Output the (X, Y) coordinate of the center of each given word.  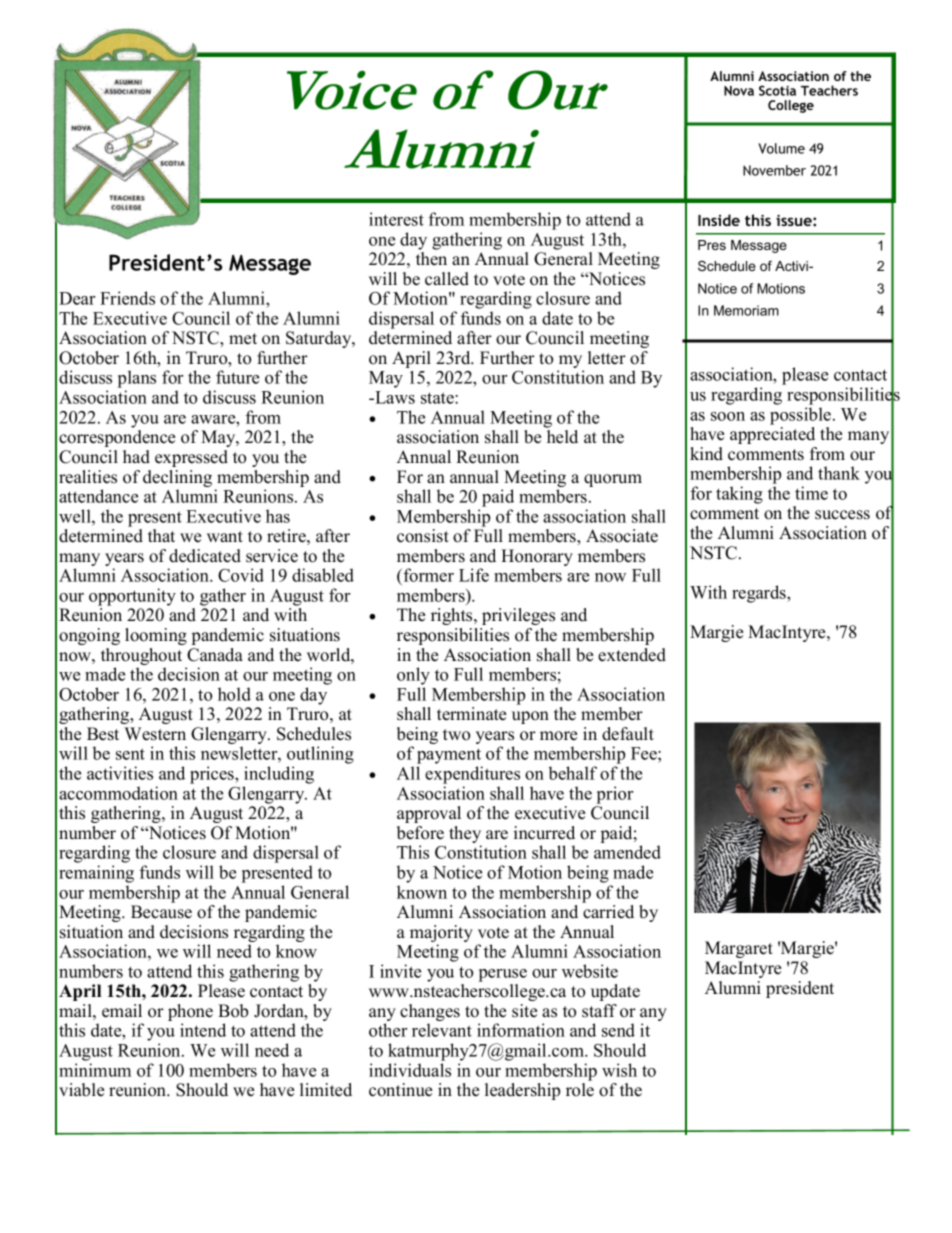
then (431, 259)
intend (203, 1030)
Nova (739, 91)
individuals (410, 1070)
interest (396, 219)
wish (619, 1070)
